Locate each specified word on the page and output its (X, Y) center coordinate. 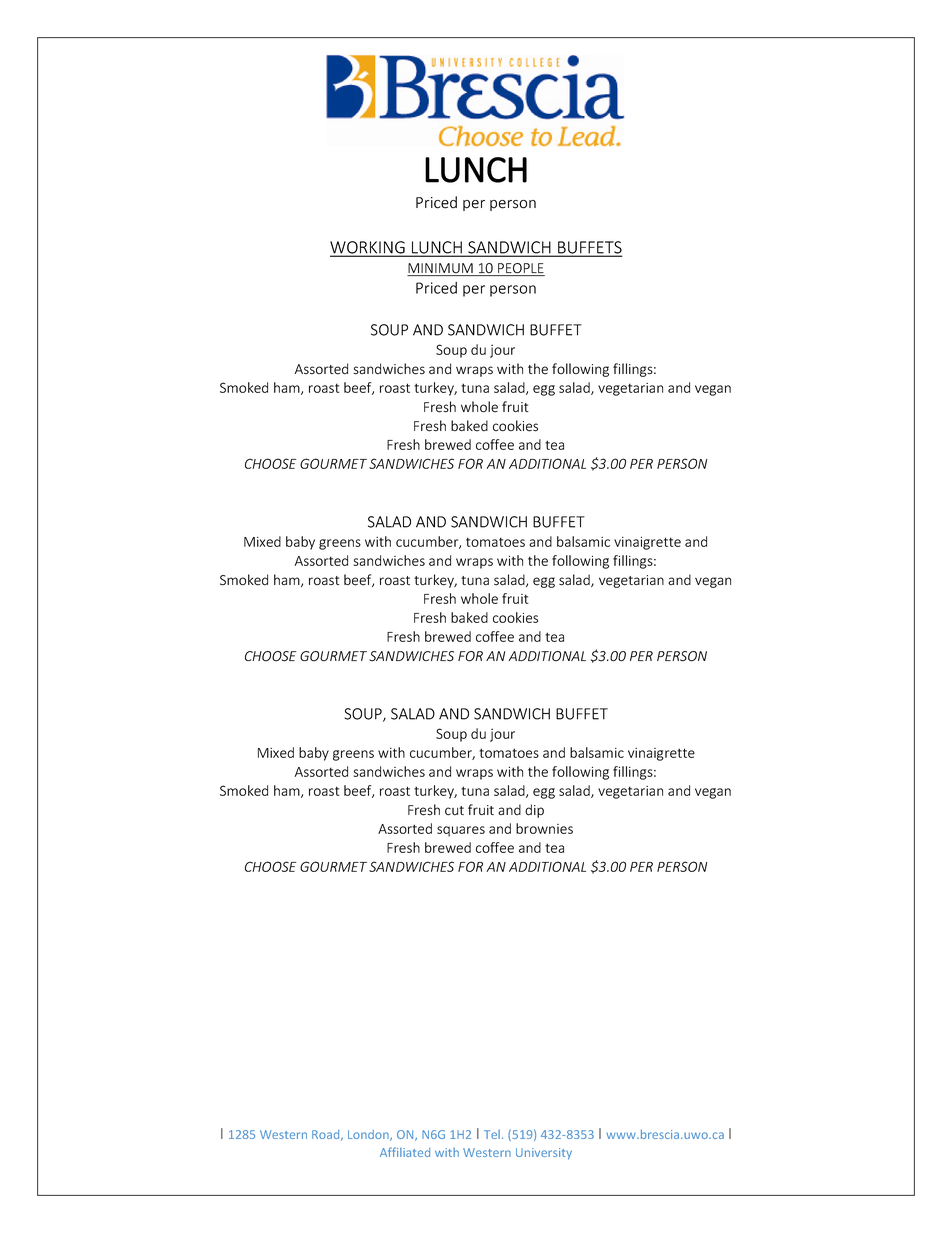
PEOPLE (520, 269)
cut (454, 811)
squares (461, 831)
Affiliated (405, 1152)
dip (534, 811)
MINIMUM (441, 269)
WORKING (368, 248)
